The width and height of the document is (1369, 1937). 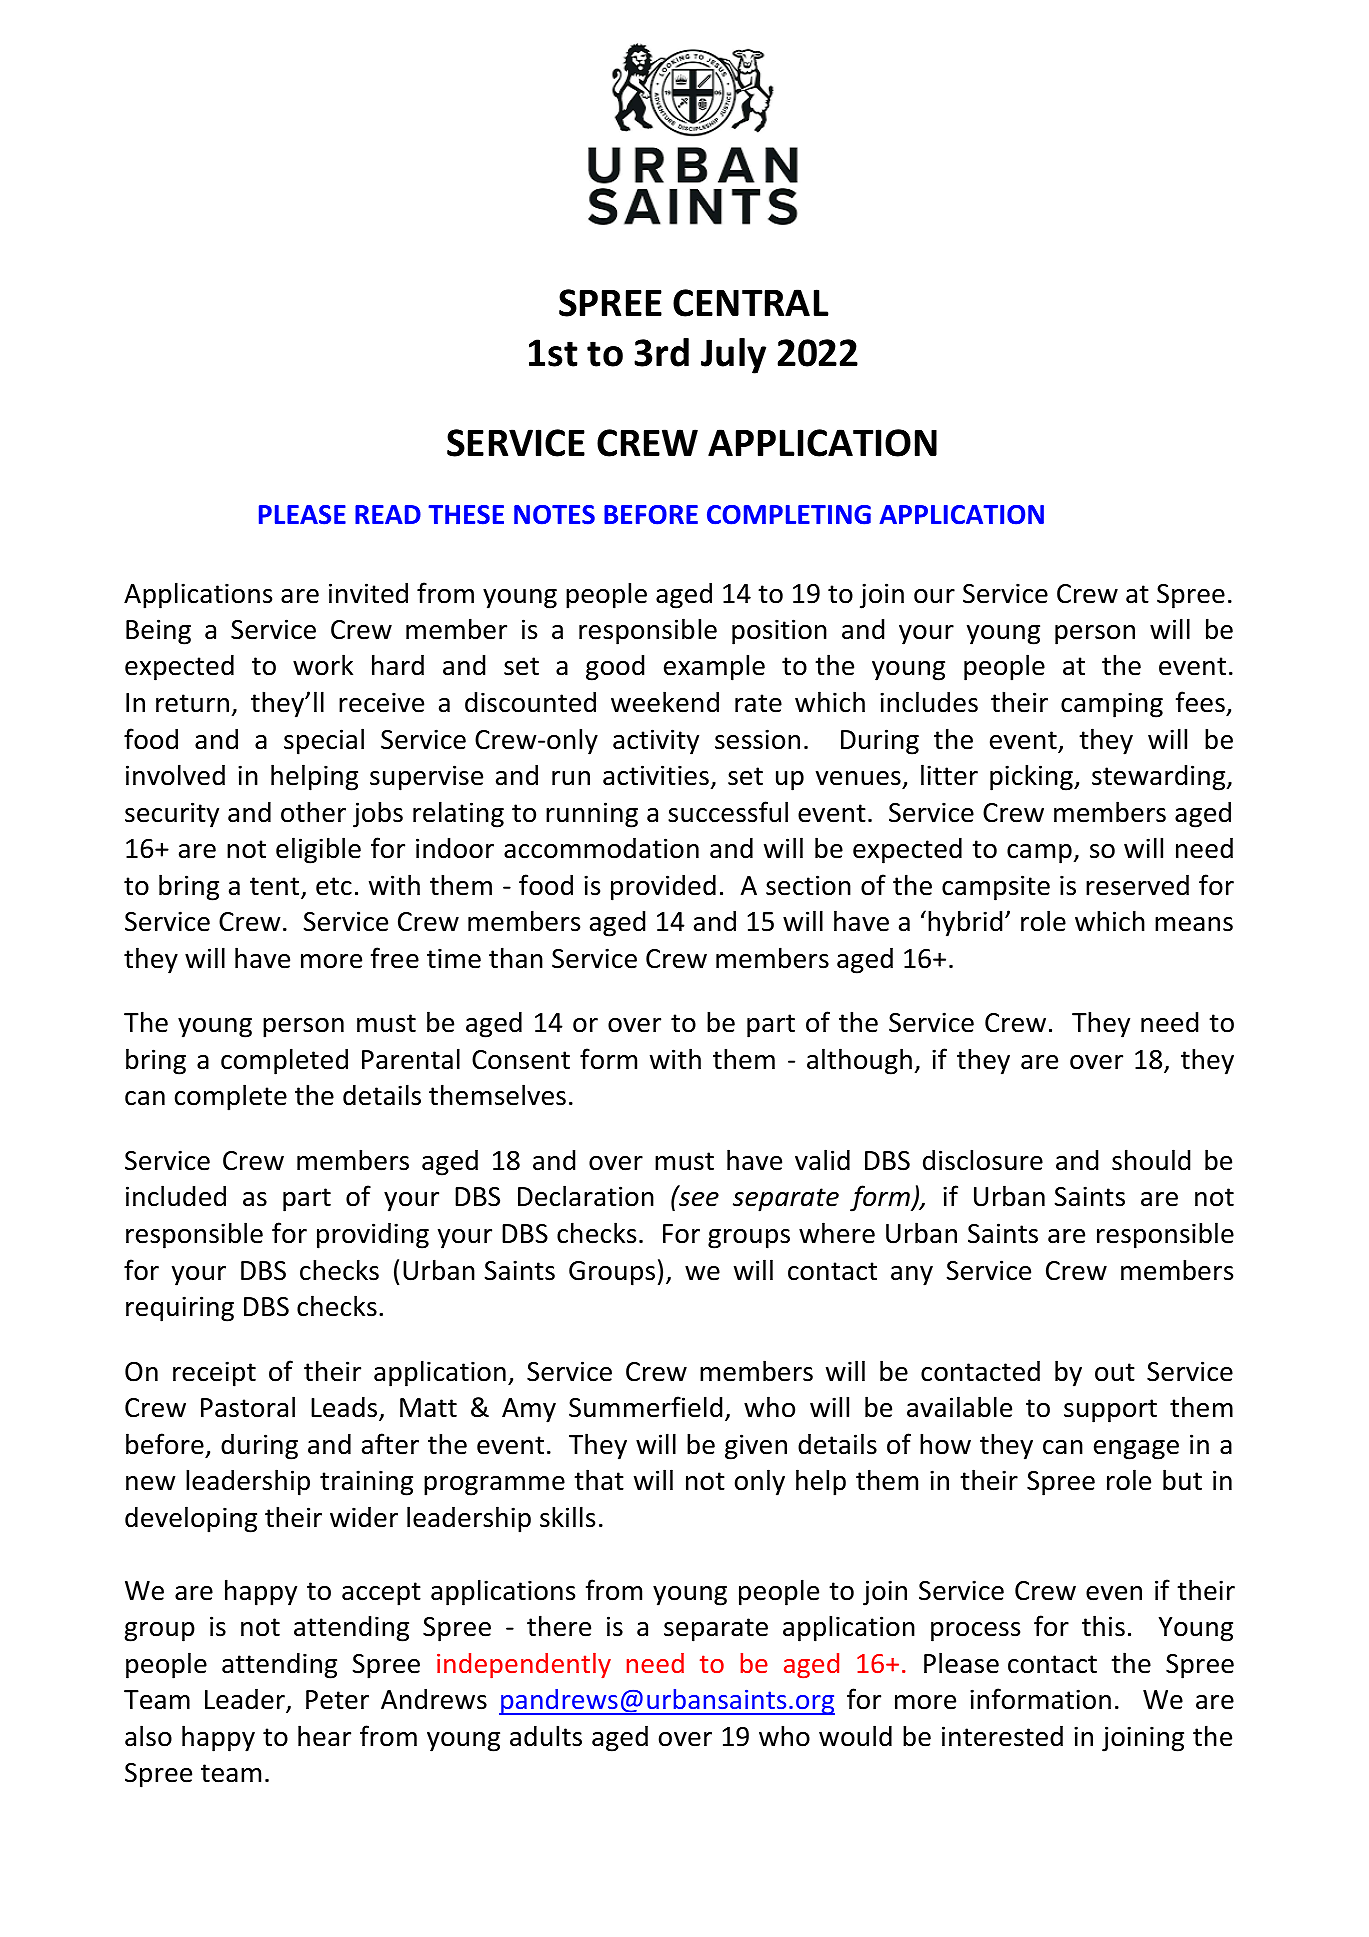 What do you see at coordinates (751, 303) in the document?
I see `CENTRAL` at bounding box center [751, 303].
